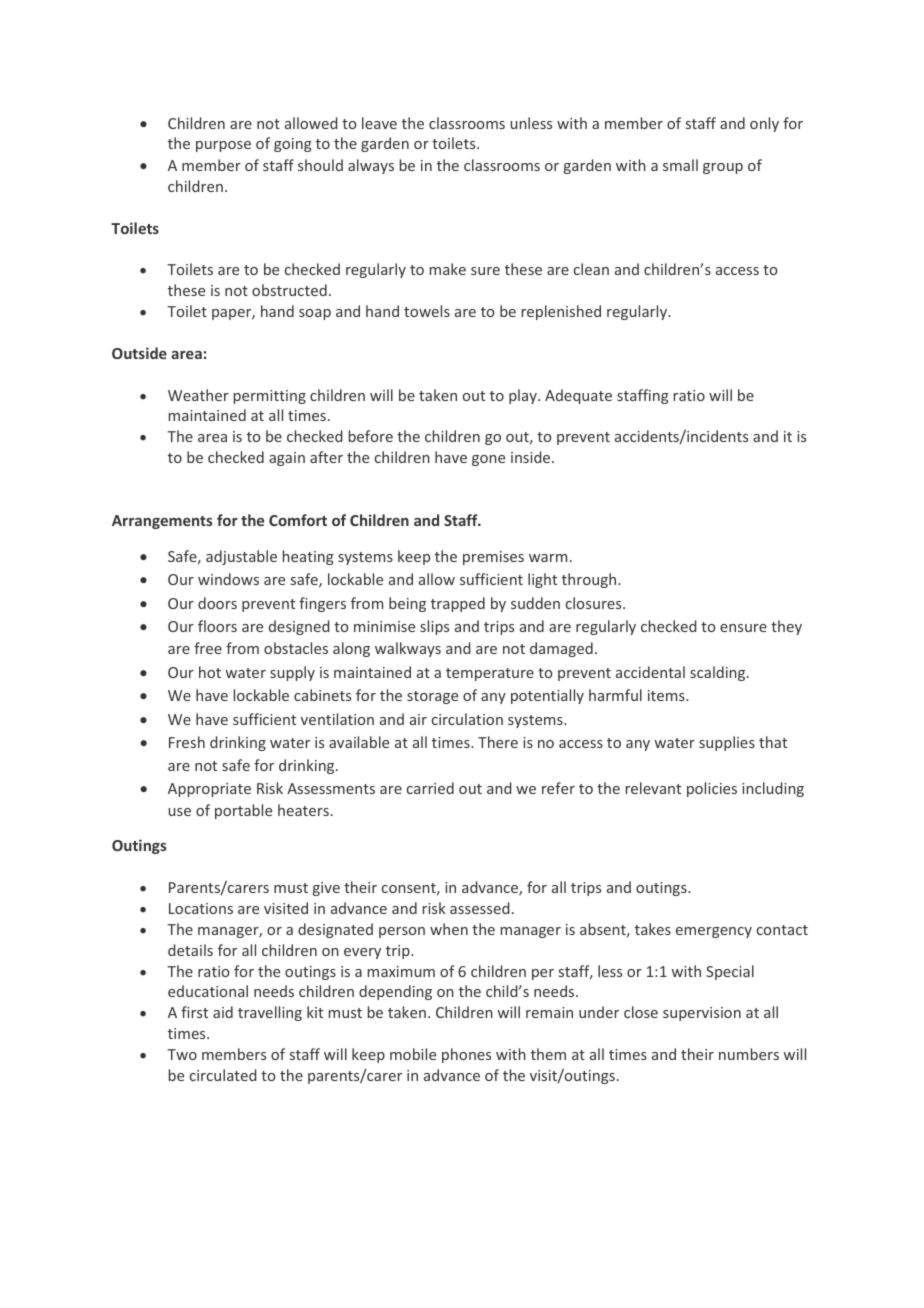 This page has width=924, height=1308. I want to click on leave, so click(379, 123).
